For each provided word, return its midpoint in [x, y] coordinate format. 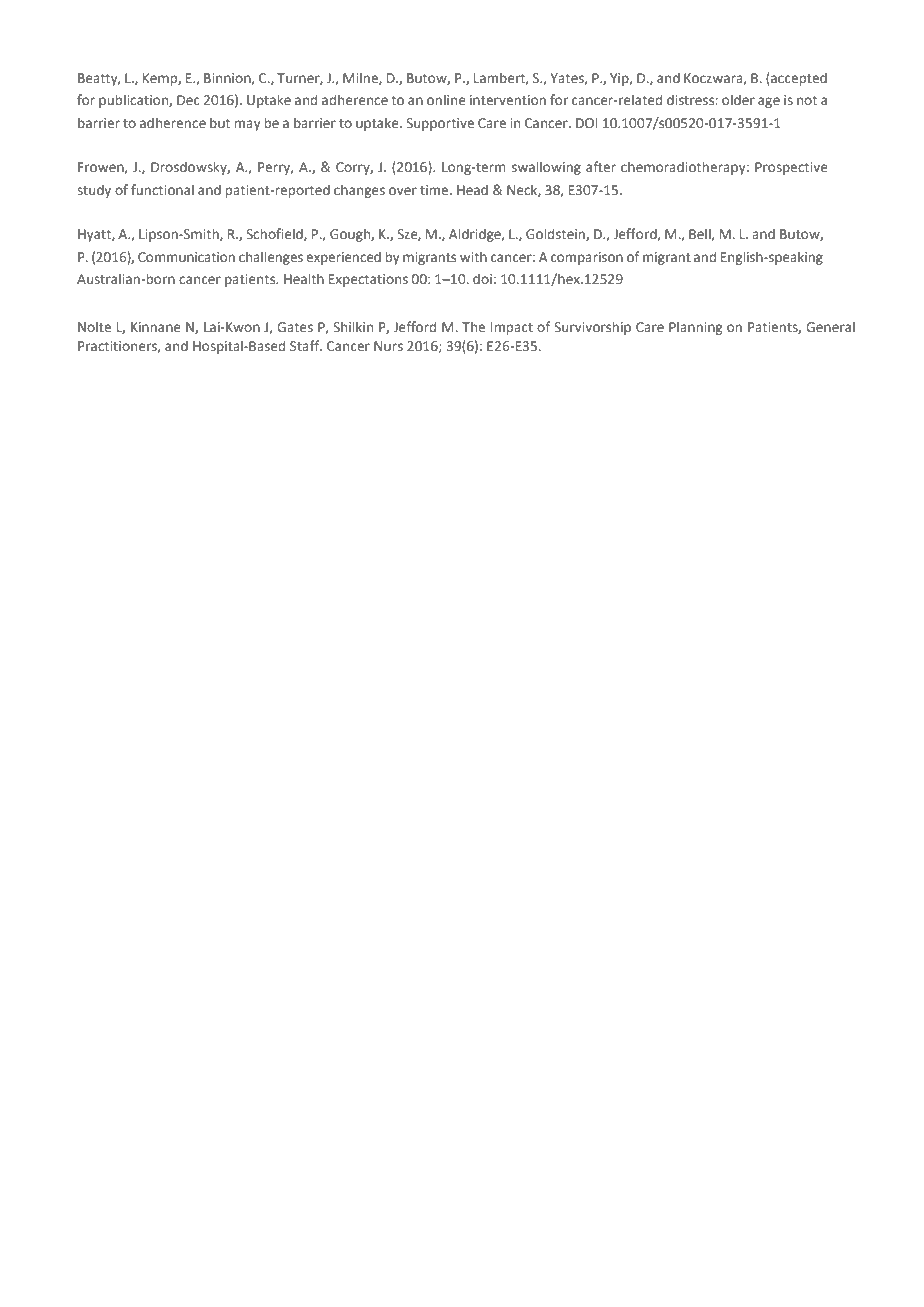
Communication [186, 257]
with [473, 256]
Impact [512, 328]
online [446, 99]
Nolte [94, 326]
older [738, 99]
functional [162, 189]
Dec [188, 100]
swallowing [546, 168]
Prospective [791, 168]
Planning [695, 328]
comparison [587, 258]
